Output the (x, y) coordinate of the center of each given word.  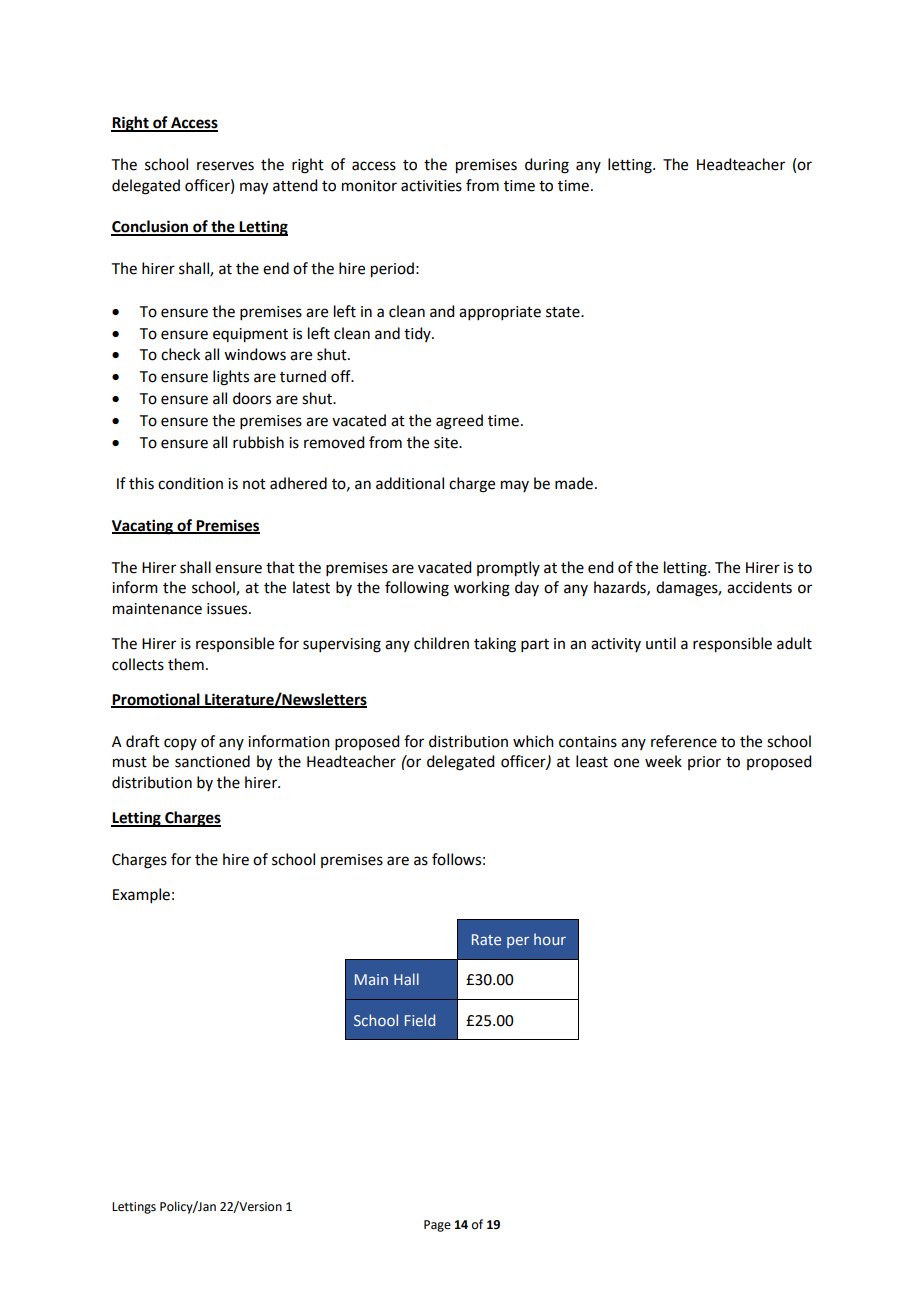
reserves (225, 166)
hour (550, 939)
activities (431, 186)
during (547, 166)
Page (437, 1226)
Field (420, 1020)
